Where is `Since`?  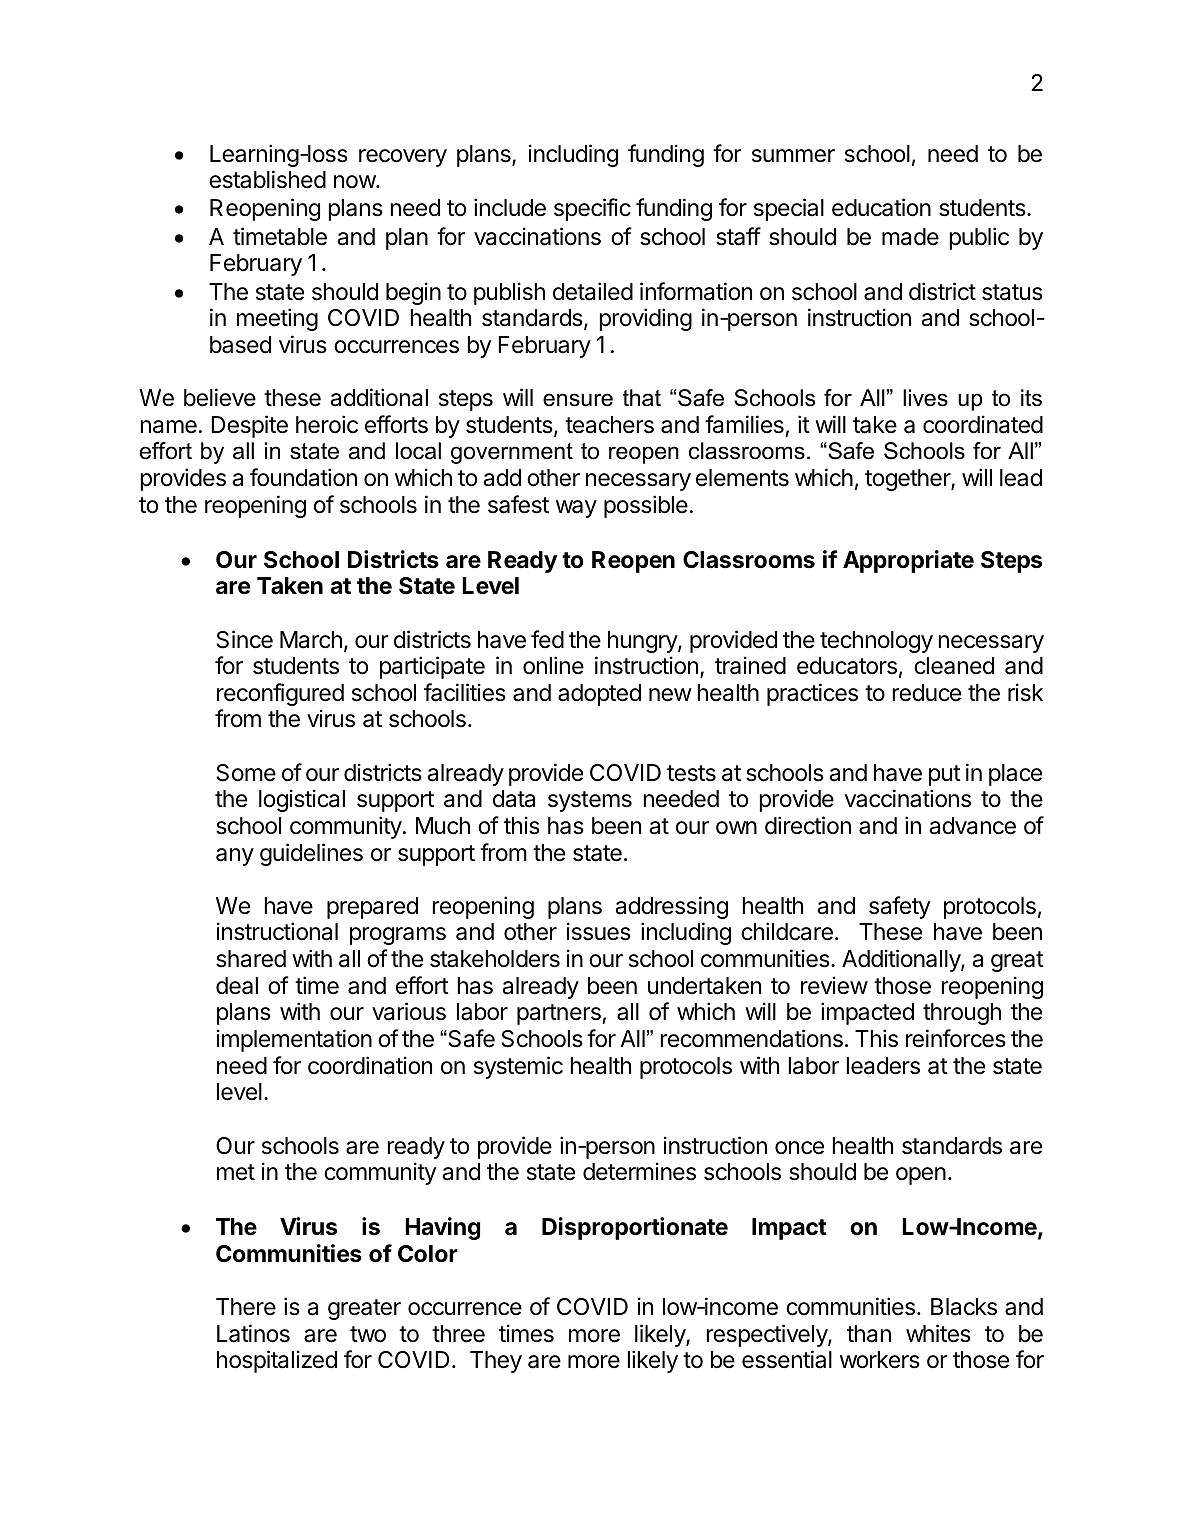
Since is located at coordinates (245, 639).
